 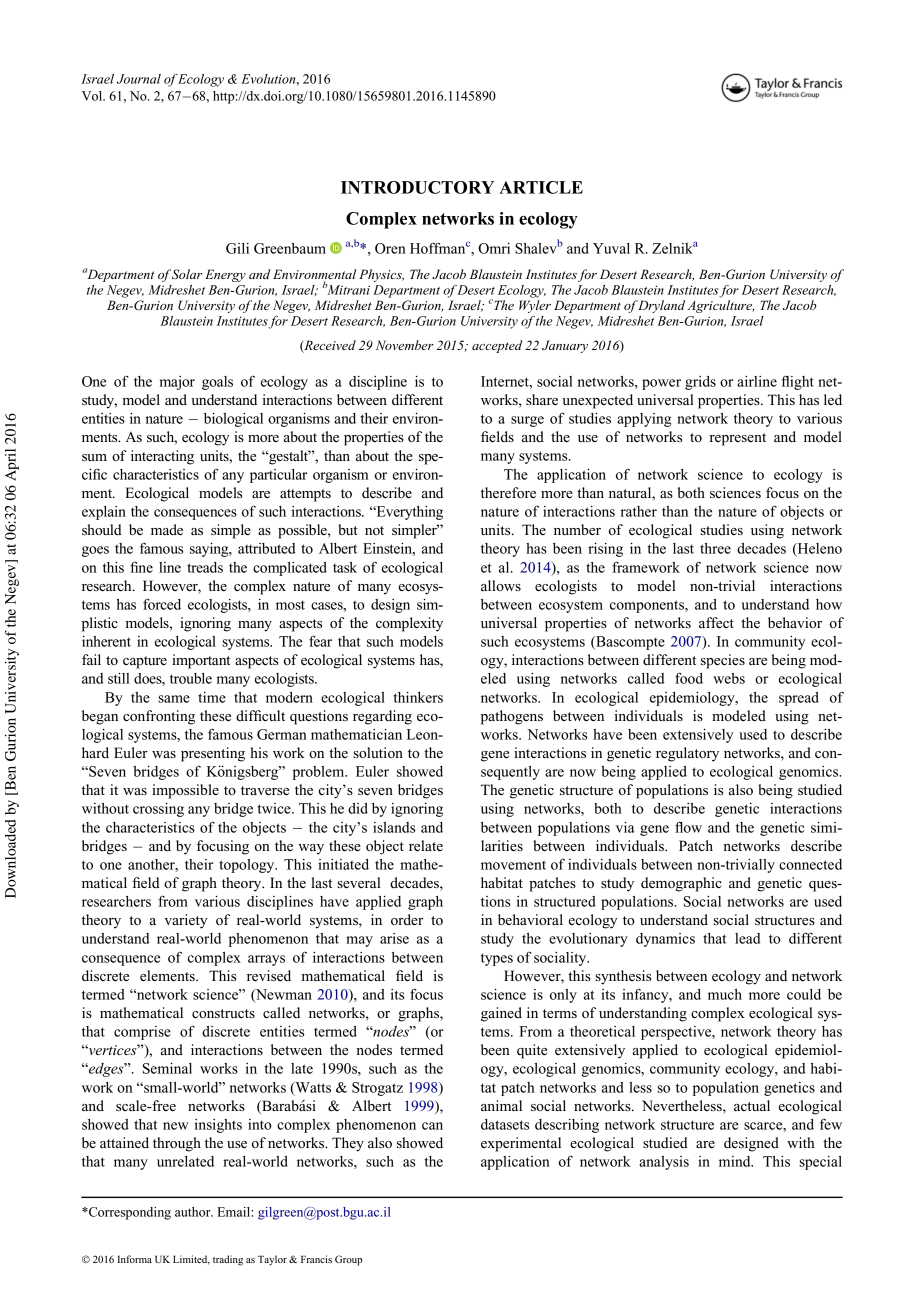 I want to click on Yuval, so click(x=611, y=248).
